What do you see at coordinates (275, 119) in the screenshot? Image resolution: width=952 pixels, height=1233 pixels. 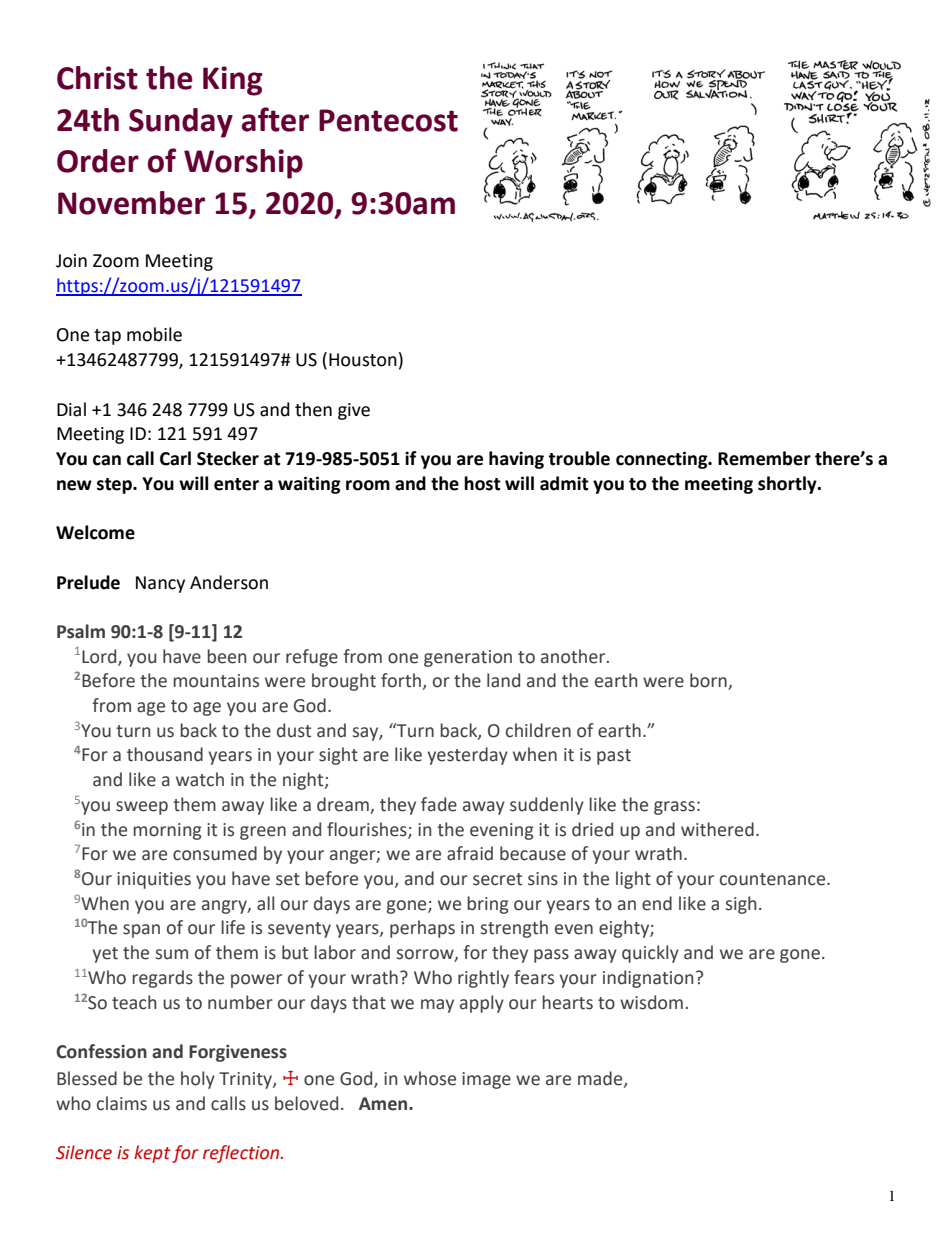 I see `after` at bounding box center [275, 119].
